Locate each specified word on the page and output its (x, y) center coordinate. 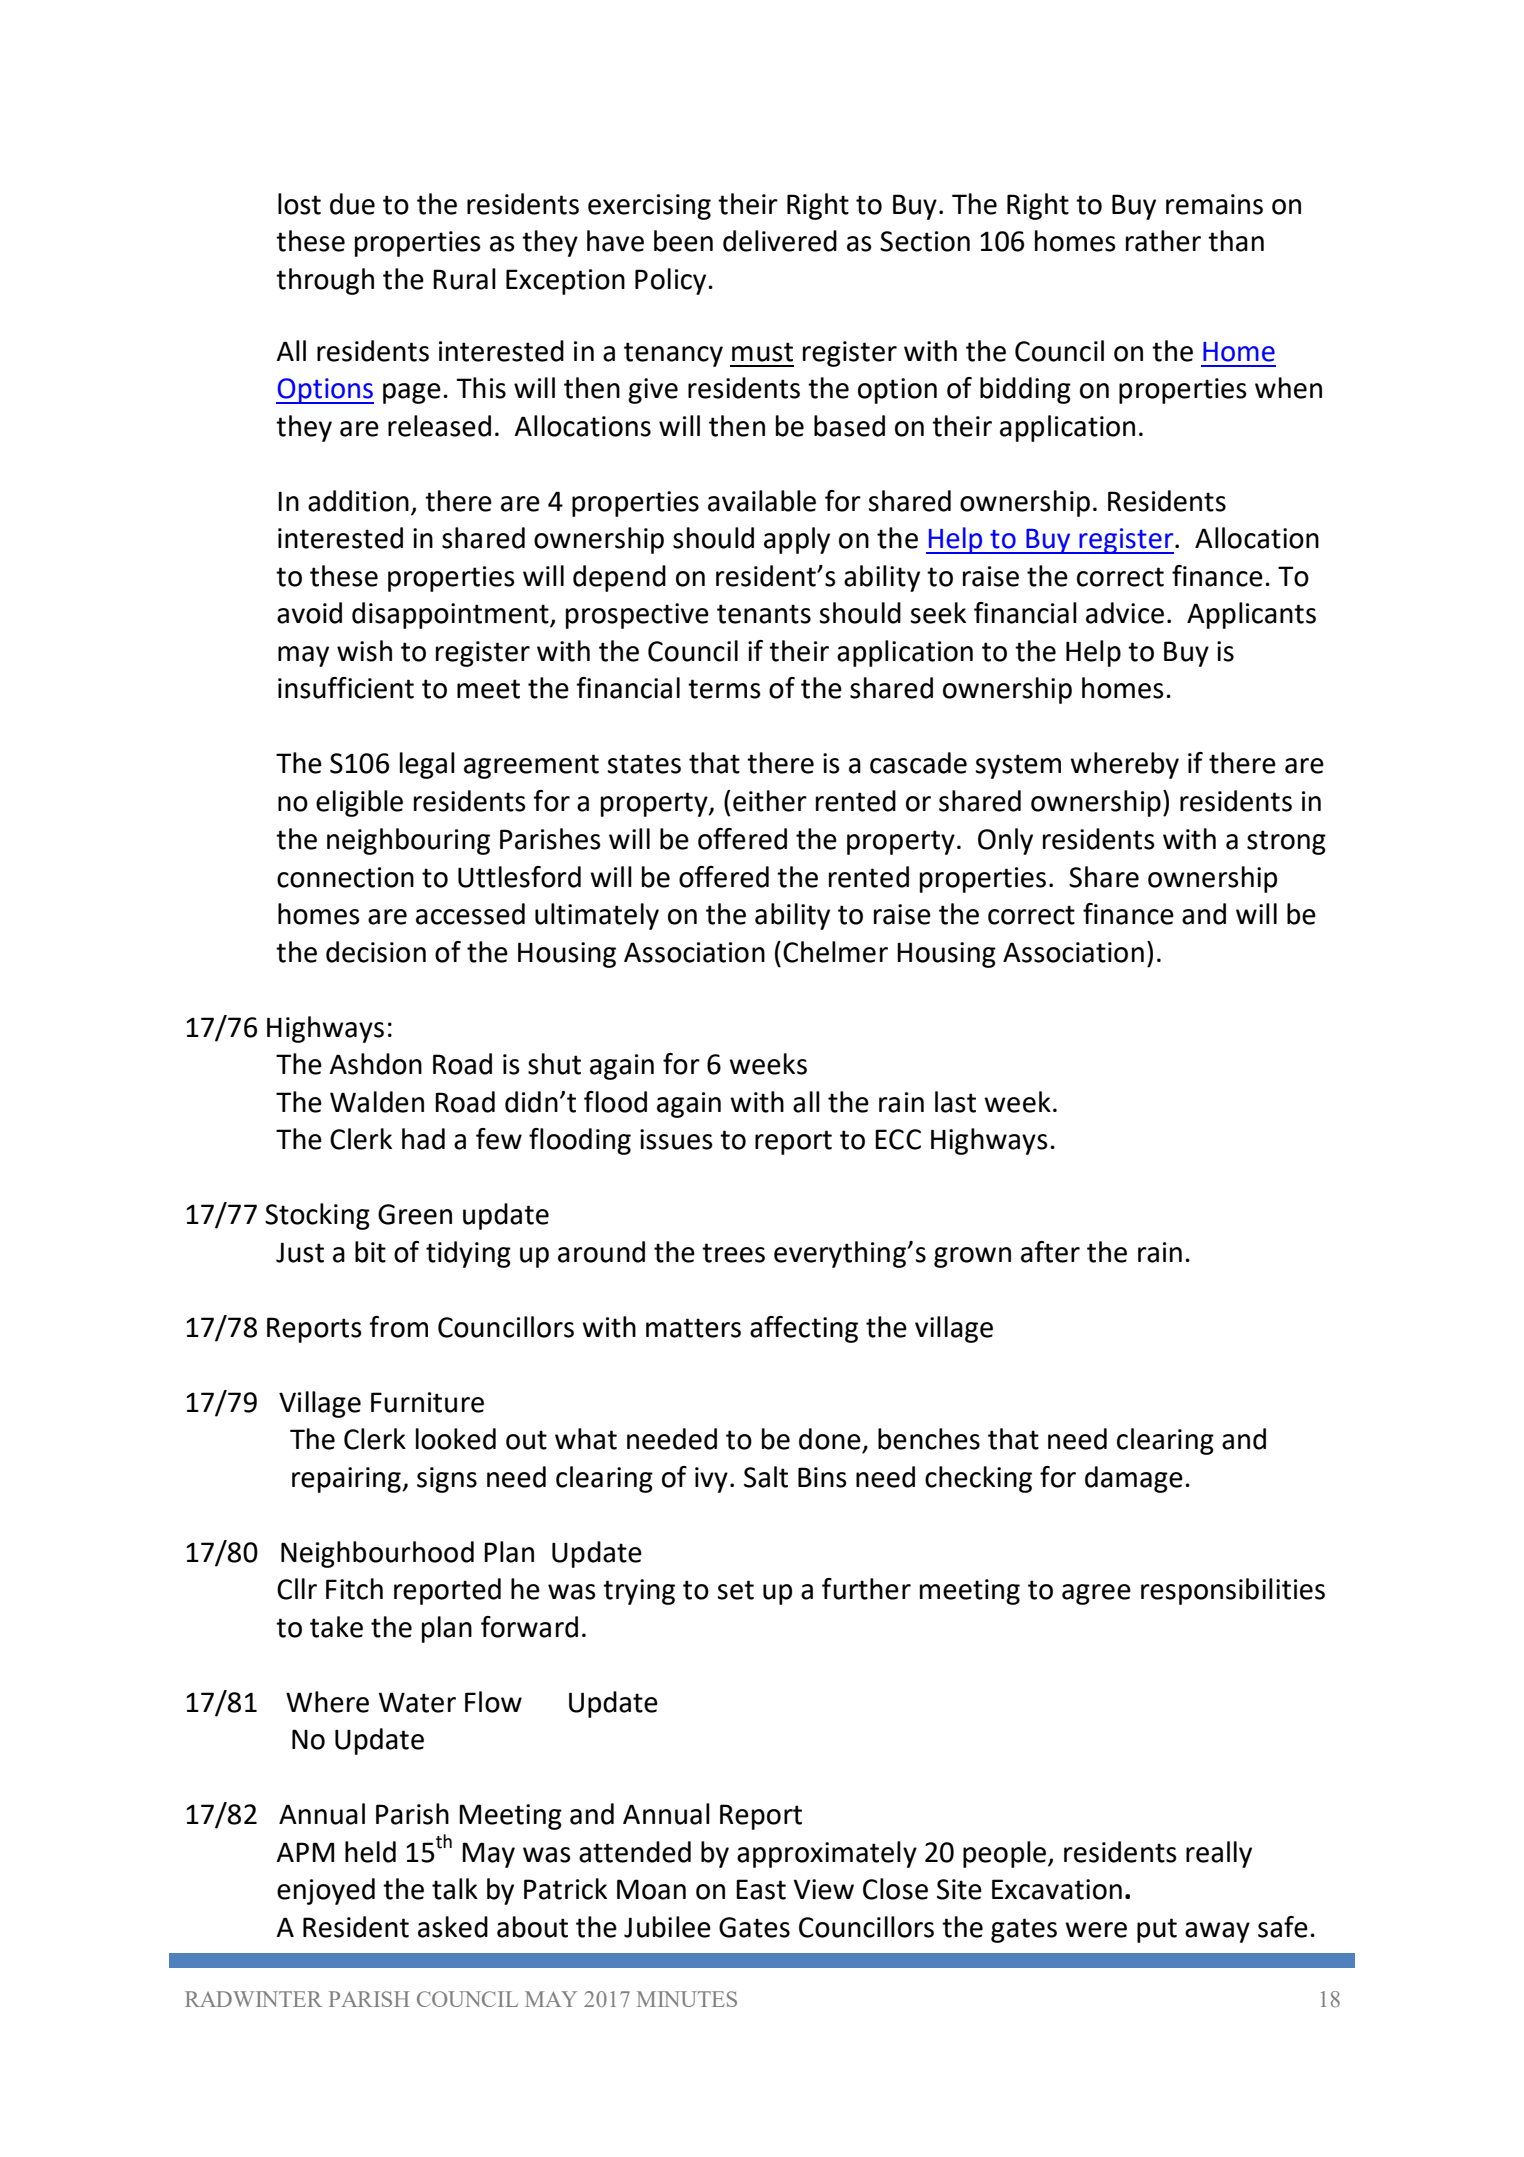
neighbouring (408, 841)
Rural (464, 279)
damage (1134, 1479)
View (823, 1889)
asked (453, 1927)
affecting (804, 1329)
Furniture (427, 1402)
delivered (780, 241)
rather (1163, 241)
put (1157, 1930)
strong (1286, 842)
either (770, 801)
